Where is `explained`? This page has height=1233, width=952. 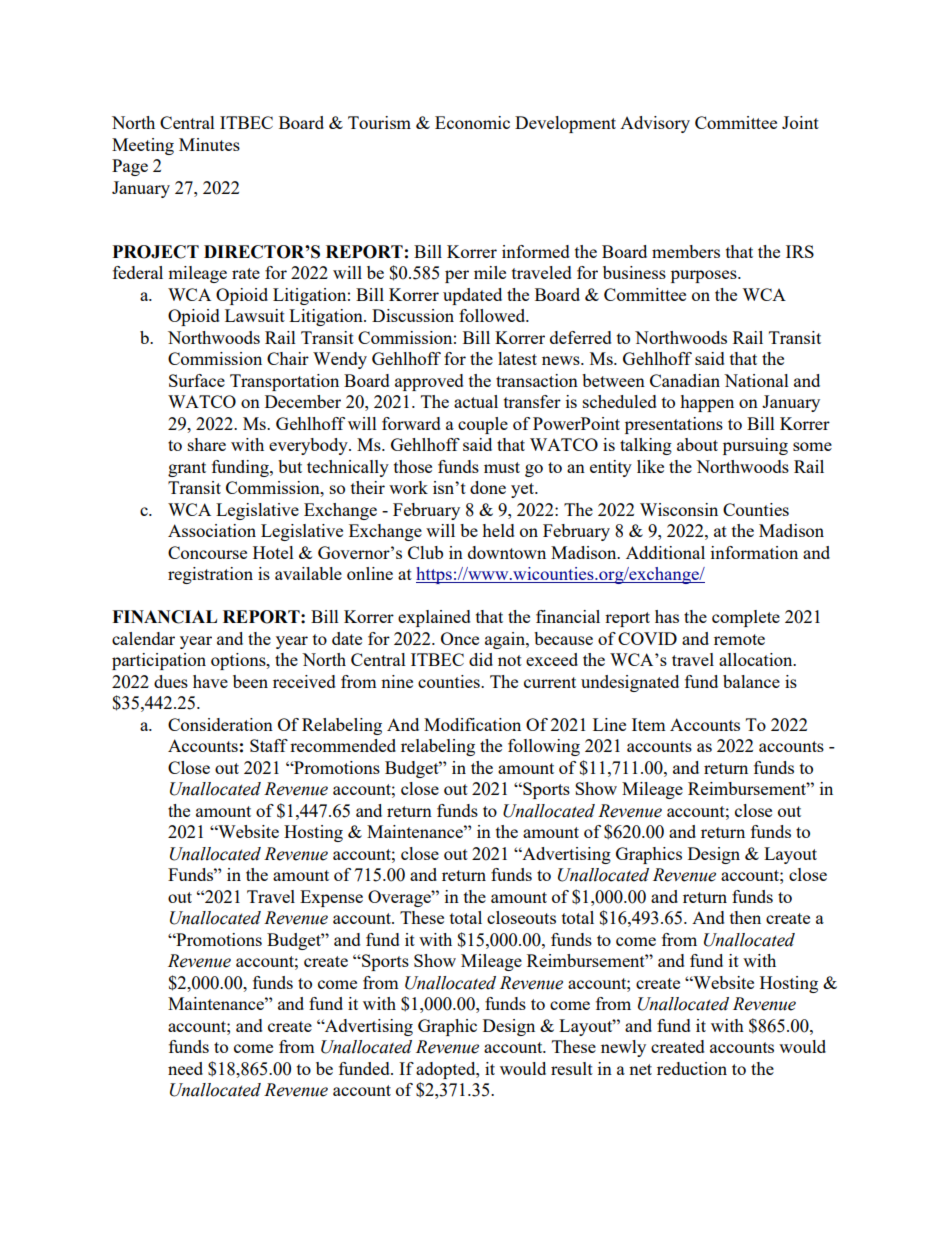 explained is located at coordinates (434, 618).
